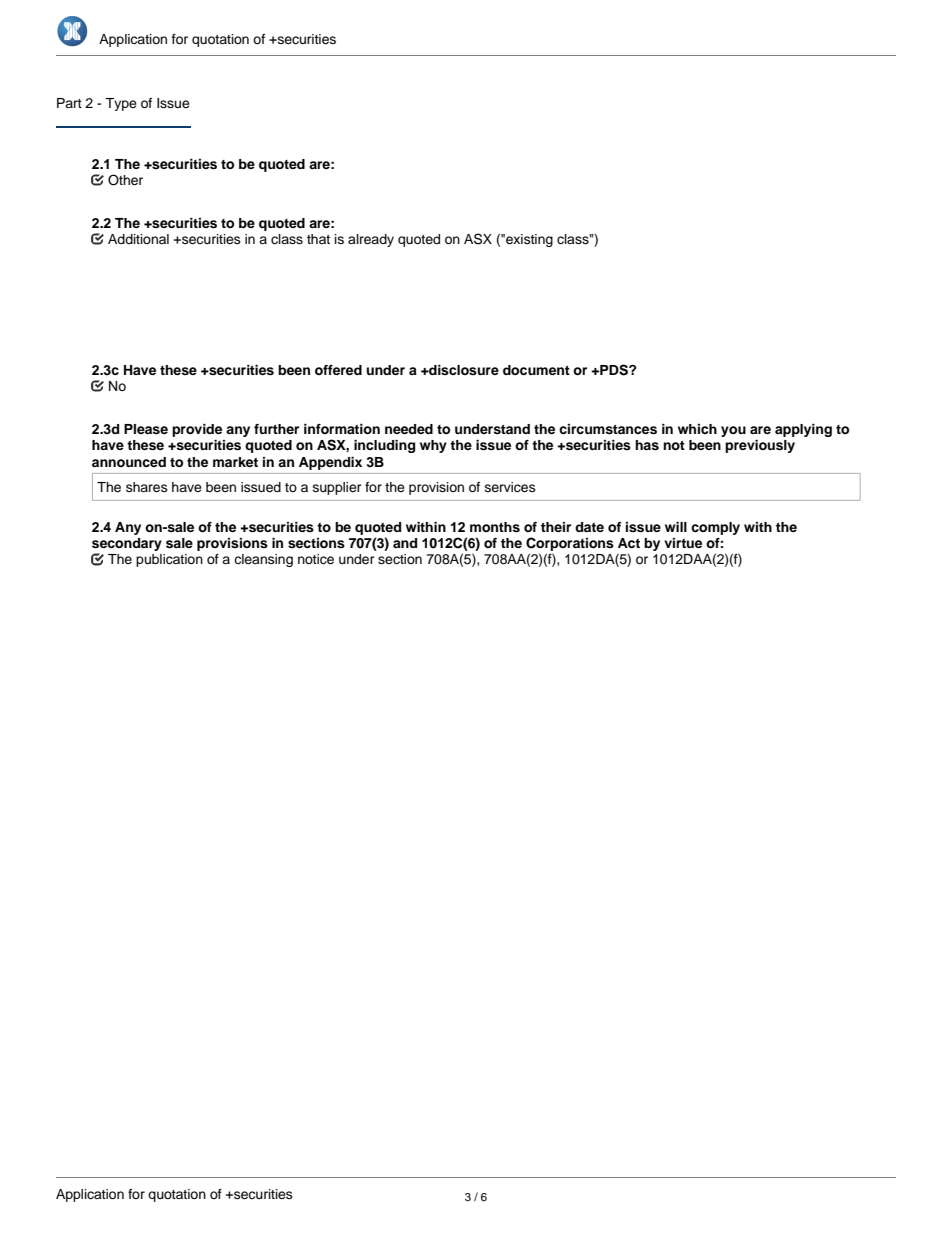 The width and height of the image is (952, 1233). Describe the element at coordinates (138, 239) in the image. I see `Additional` at that location.
